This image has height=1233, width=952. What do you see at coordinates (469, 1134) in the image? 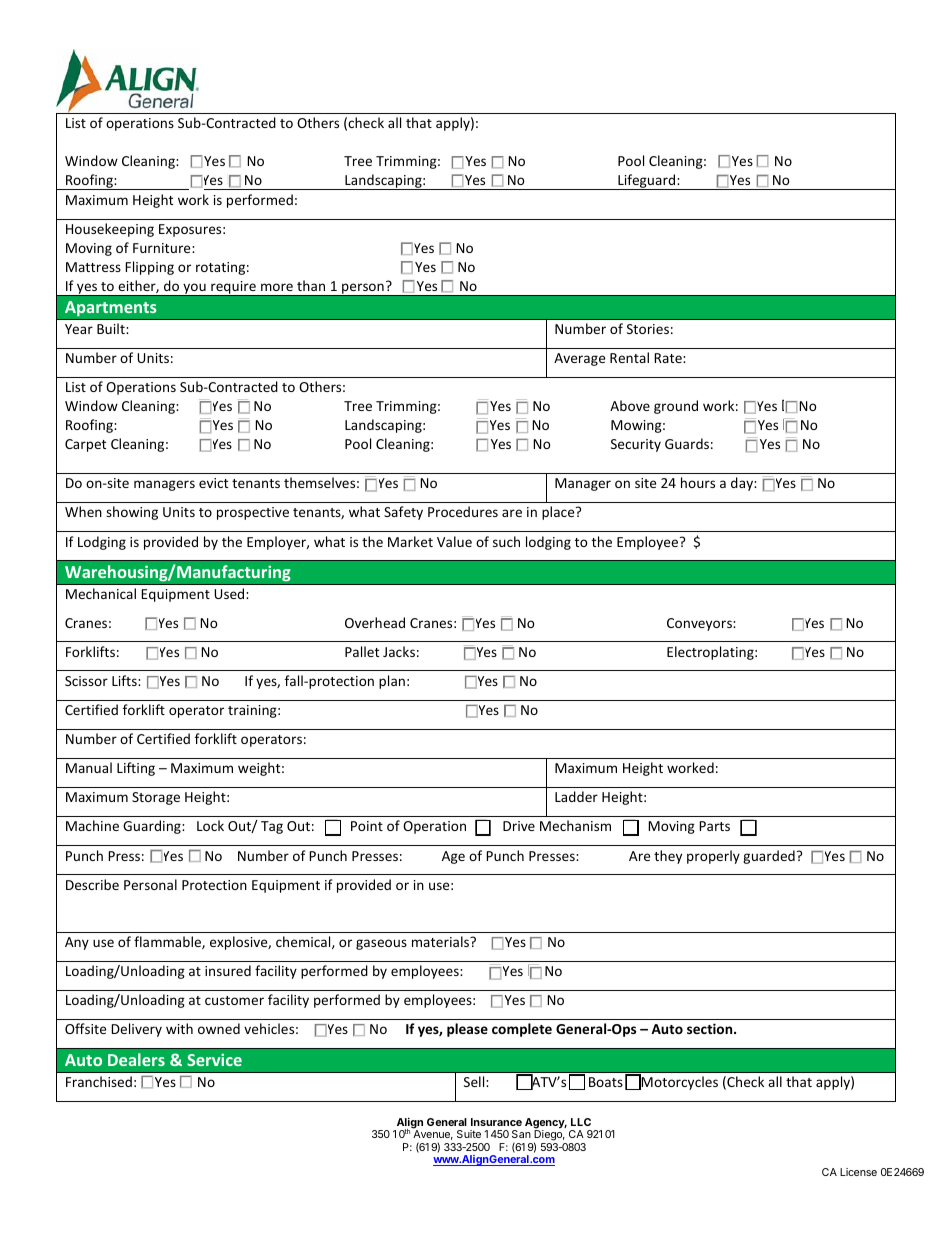
I see `Suite` at bounding box center [469, 1134].
